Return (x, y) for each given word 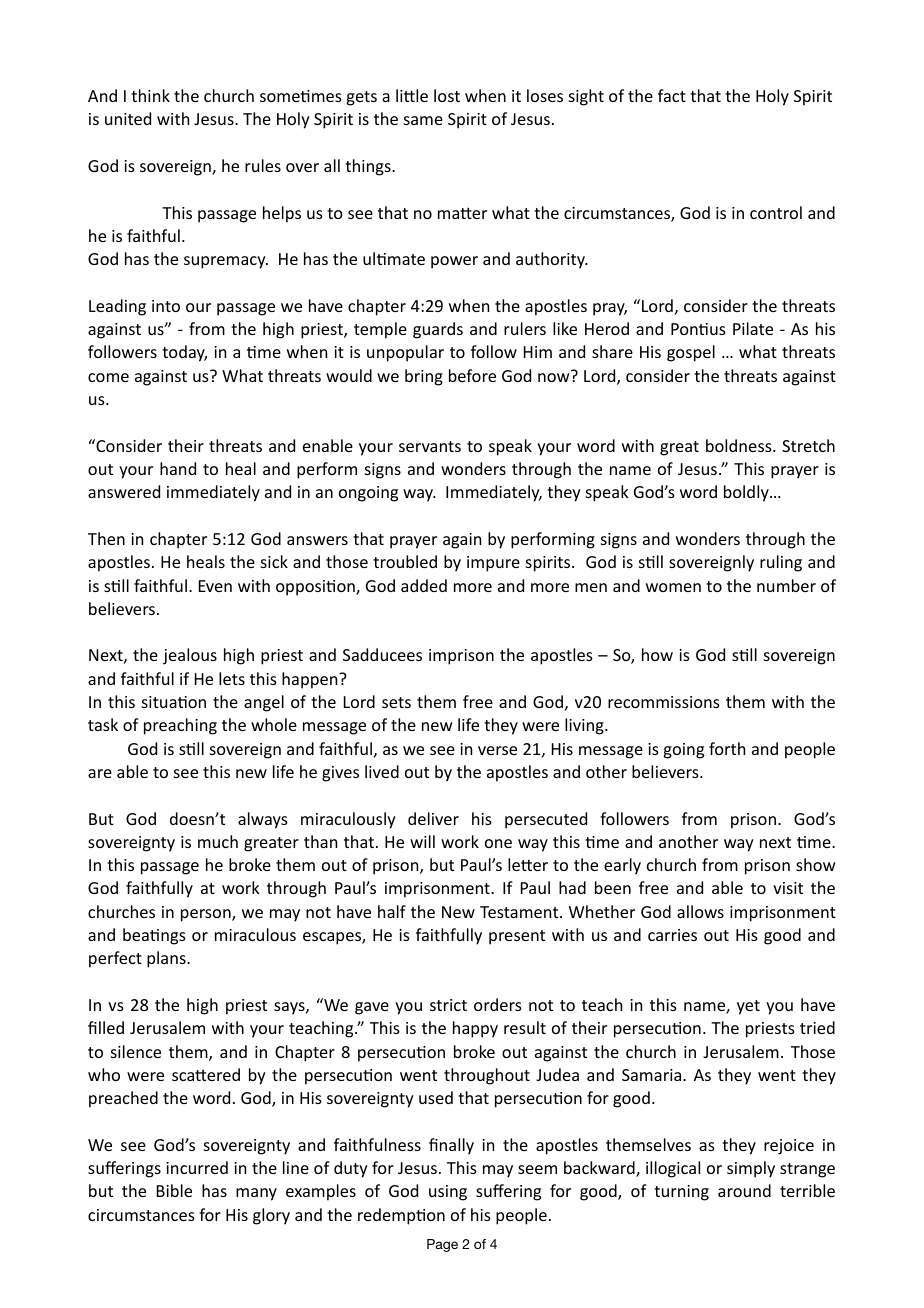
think (150, 95)
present (517, 937)
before (472, 375)
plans (167, 959)
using (448, 1193)
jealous (190, 656)
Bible (174, 1190)
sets (396, 702)
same (423, 120)
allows (700, 911)
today (184, 353)
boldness (740, 445)
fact (672, 95)
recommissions (664, 702)
